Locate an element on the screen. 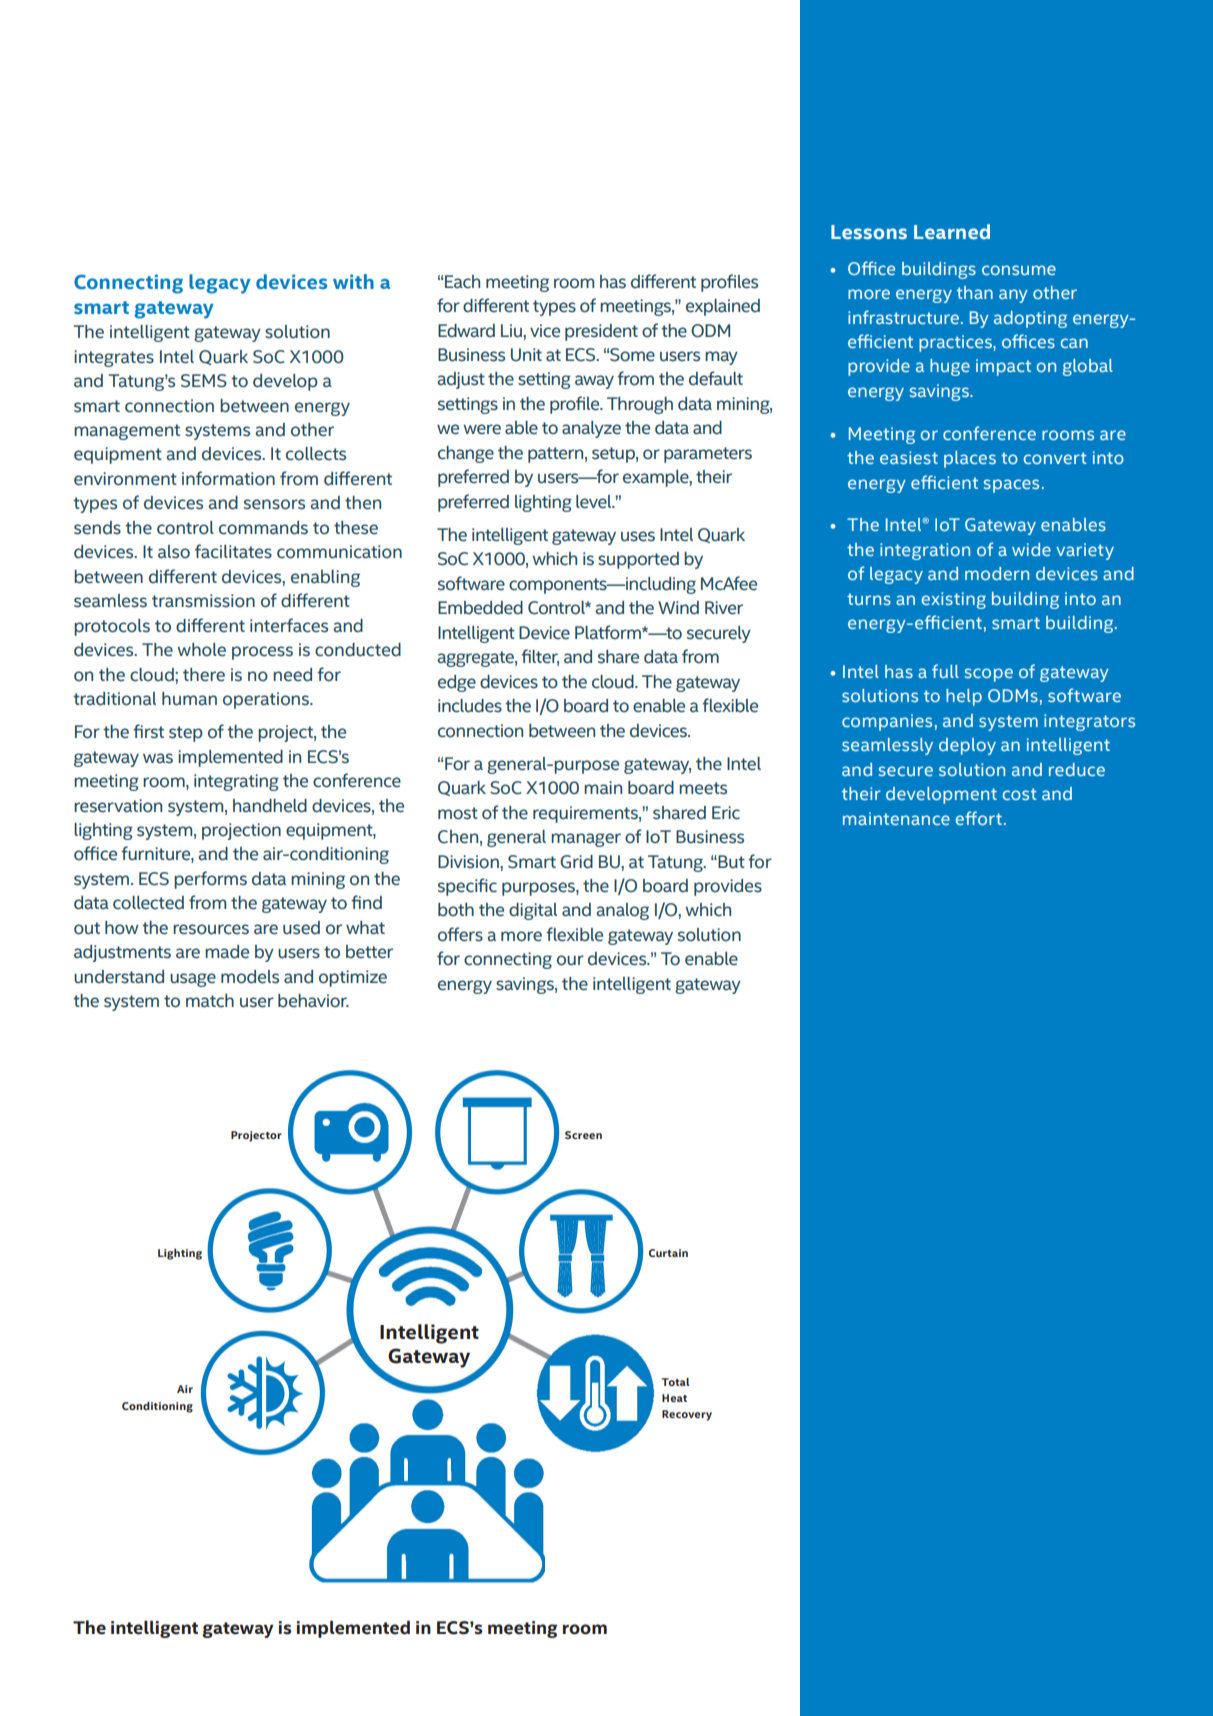 Image resolution: width=1213 pixels, height=1716 pixels. filter is located at coordinates (540, 657).
